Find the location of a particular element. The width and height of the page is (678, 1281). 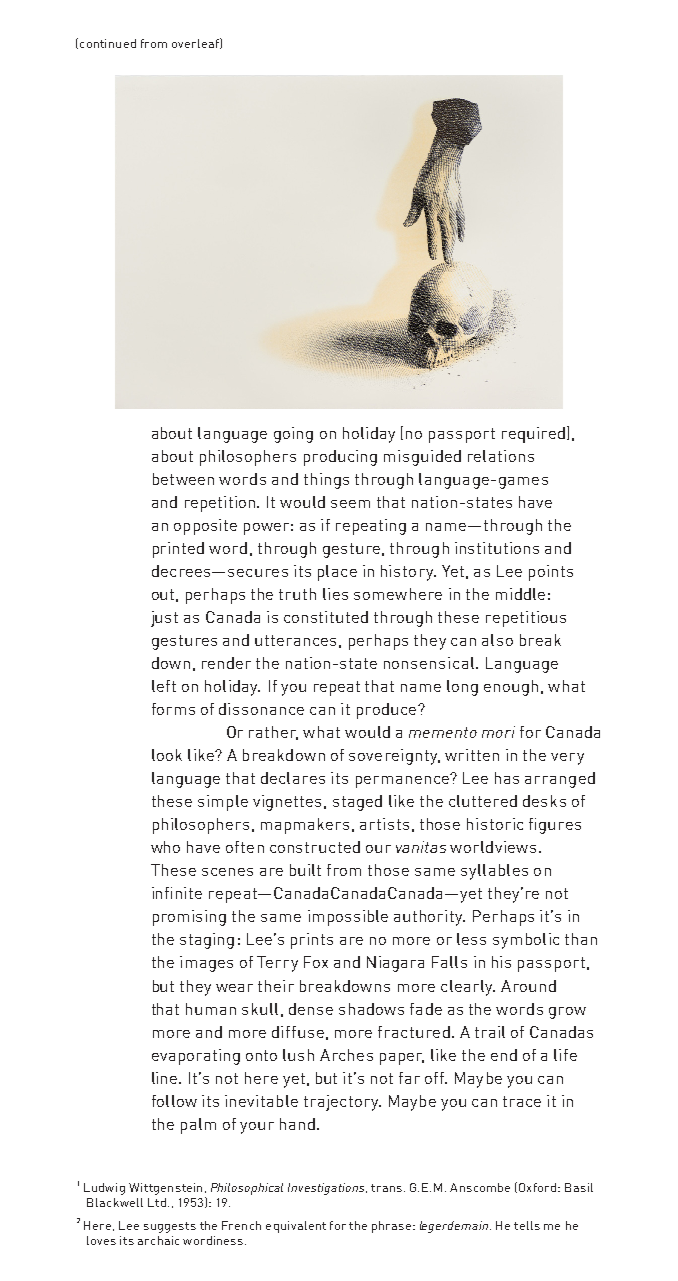

required is located at coordinates (533, 435).
